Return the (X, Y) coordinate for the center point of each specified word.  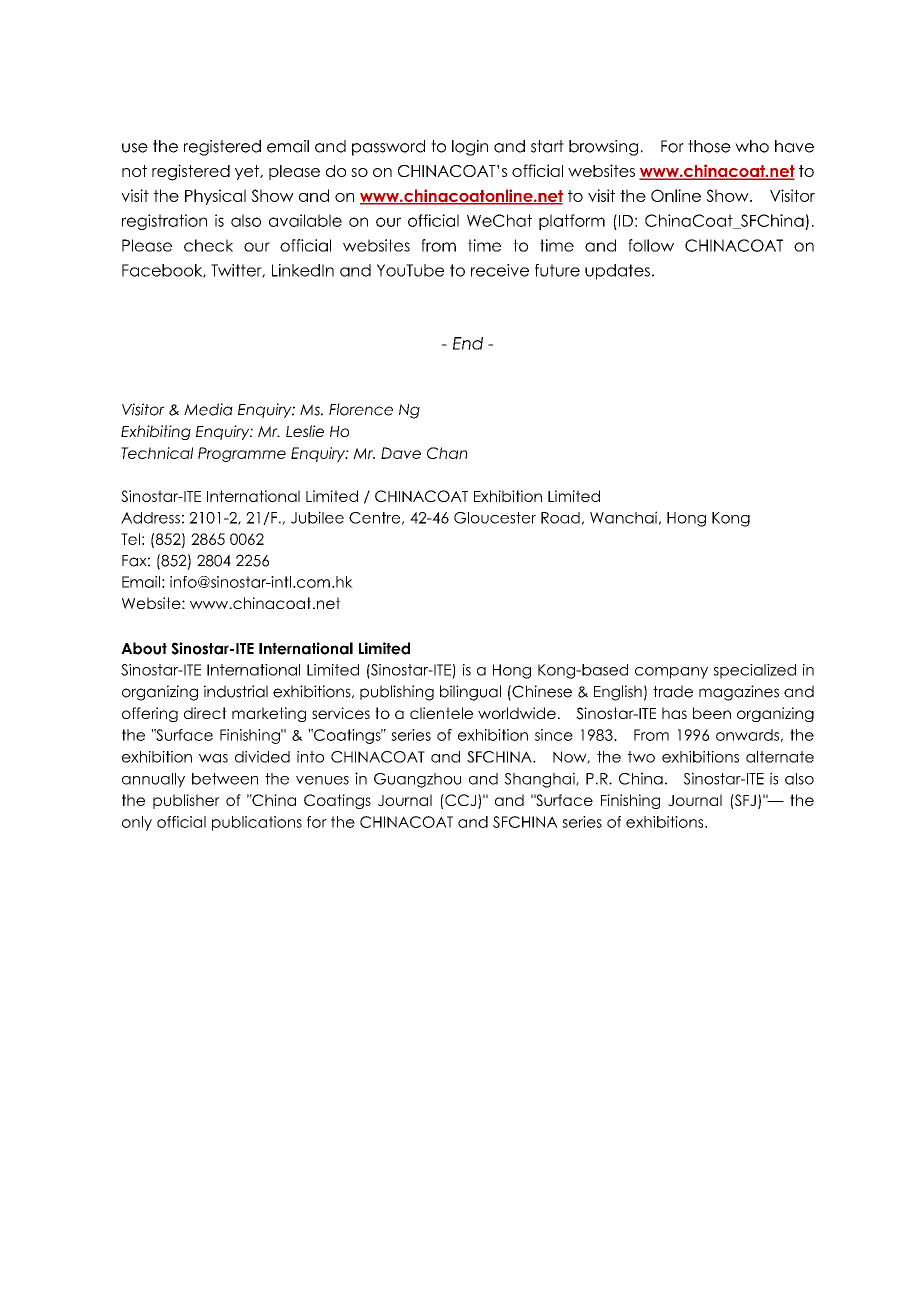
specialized (755, 671)
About (144, 648)
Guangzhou (417, 780)
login (470, 148)
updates (617, 272)
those (709, 146)
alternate (780, 757)
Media (208, 409)
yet (248, 172)
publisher (186, 801)
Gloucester (495, 518)
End (468, 343)
